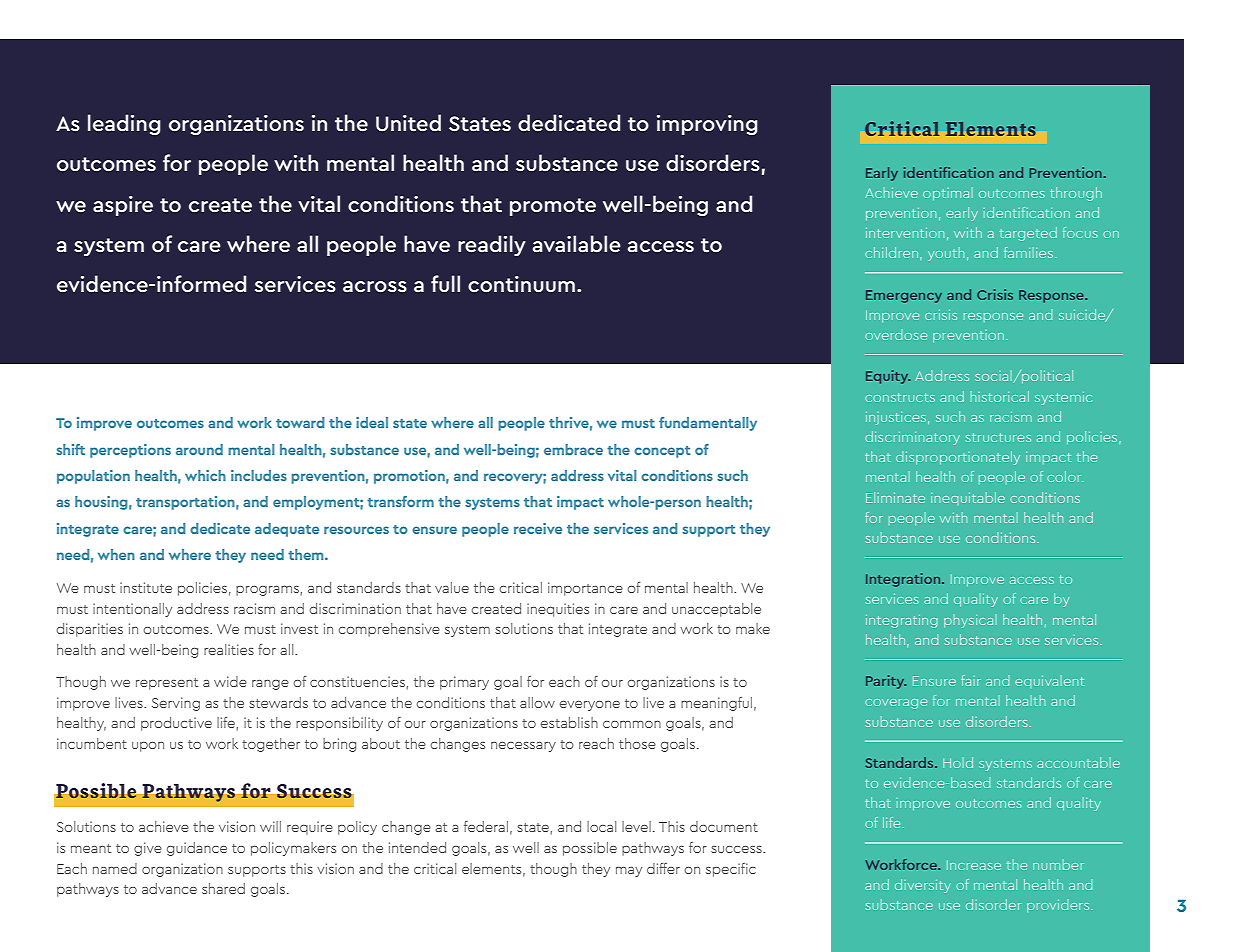 Image resolution: width=1233 pixels, height=952 pixels. I want to click on improving, so click(707, 125).
